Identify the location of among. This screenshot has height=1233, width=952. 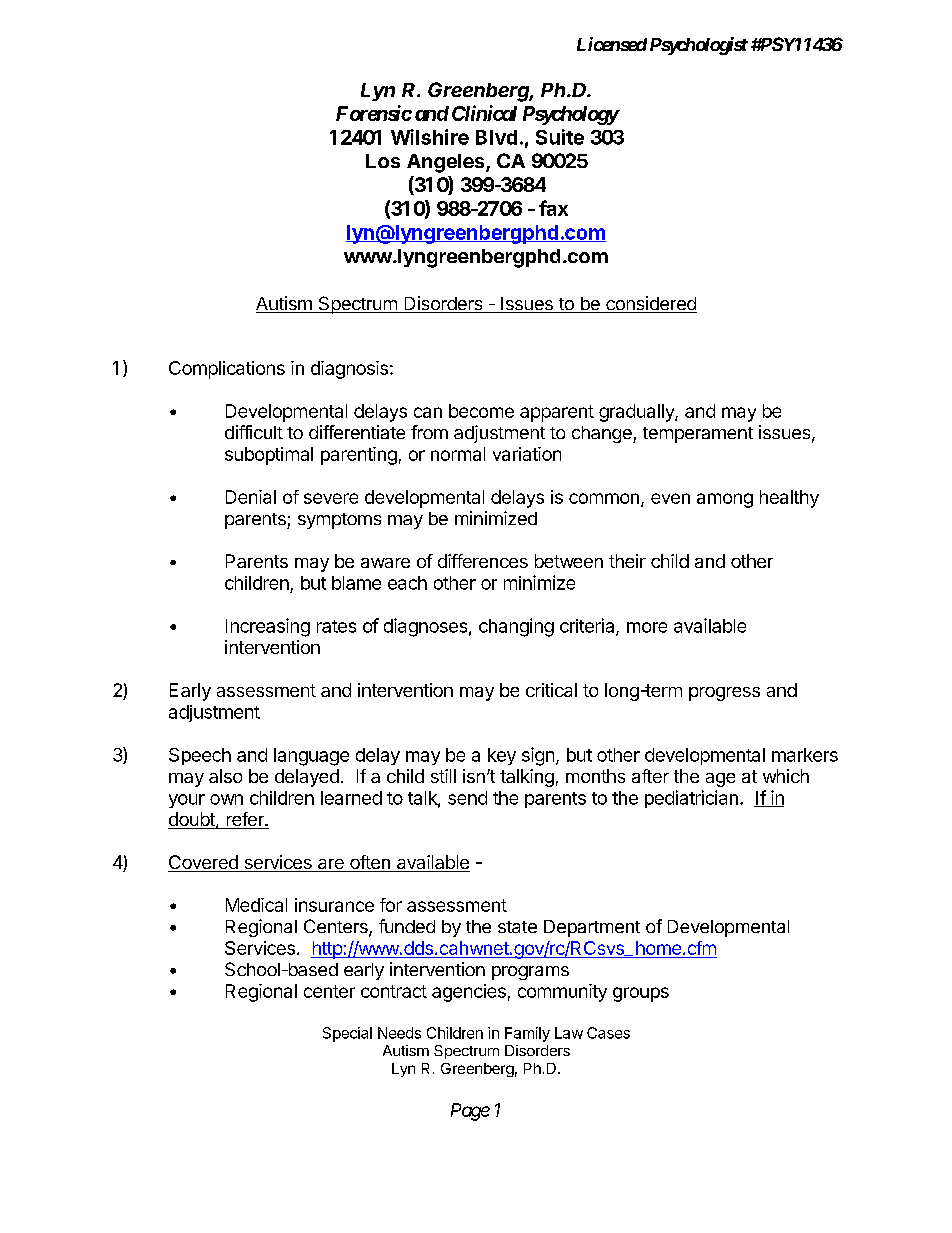
(725, 500).
